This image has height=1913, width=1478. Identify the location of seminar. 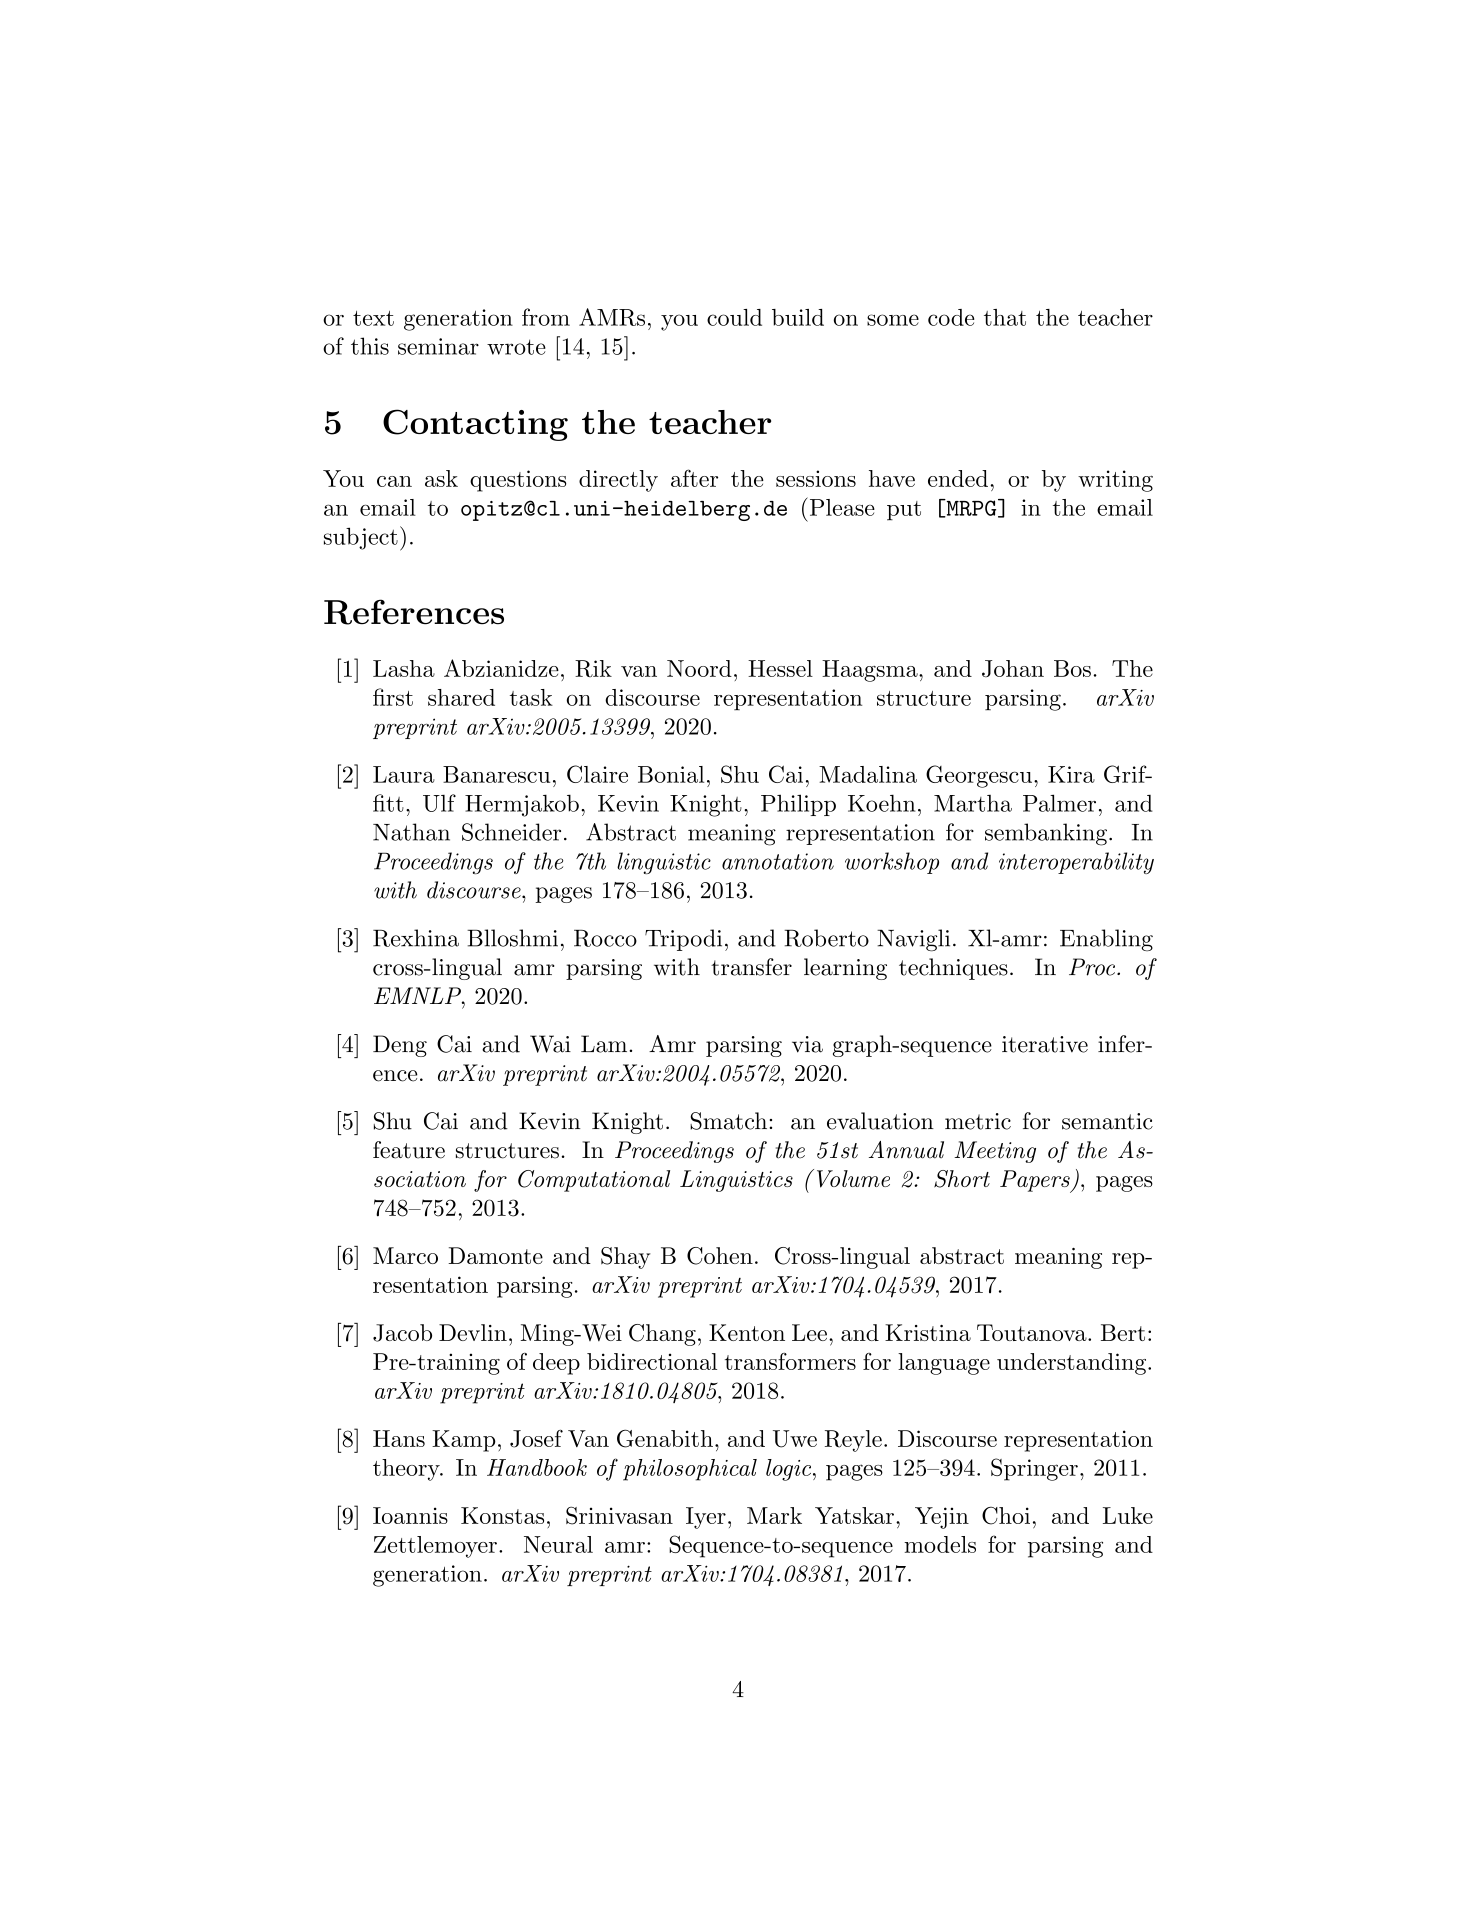
(438, 346).
